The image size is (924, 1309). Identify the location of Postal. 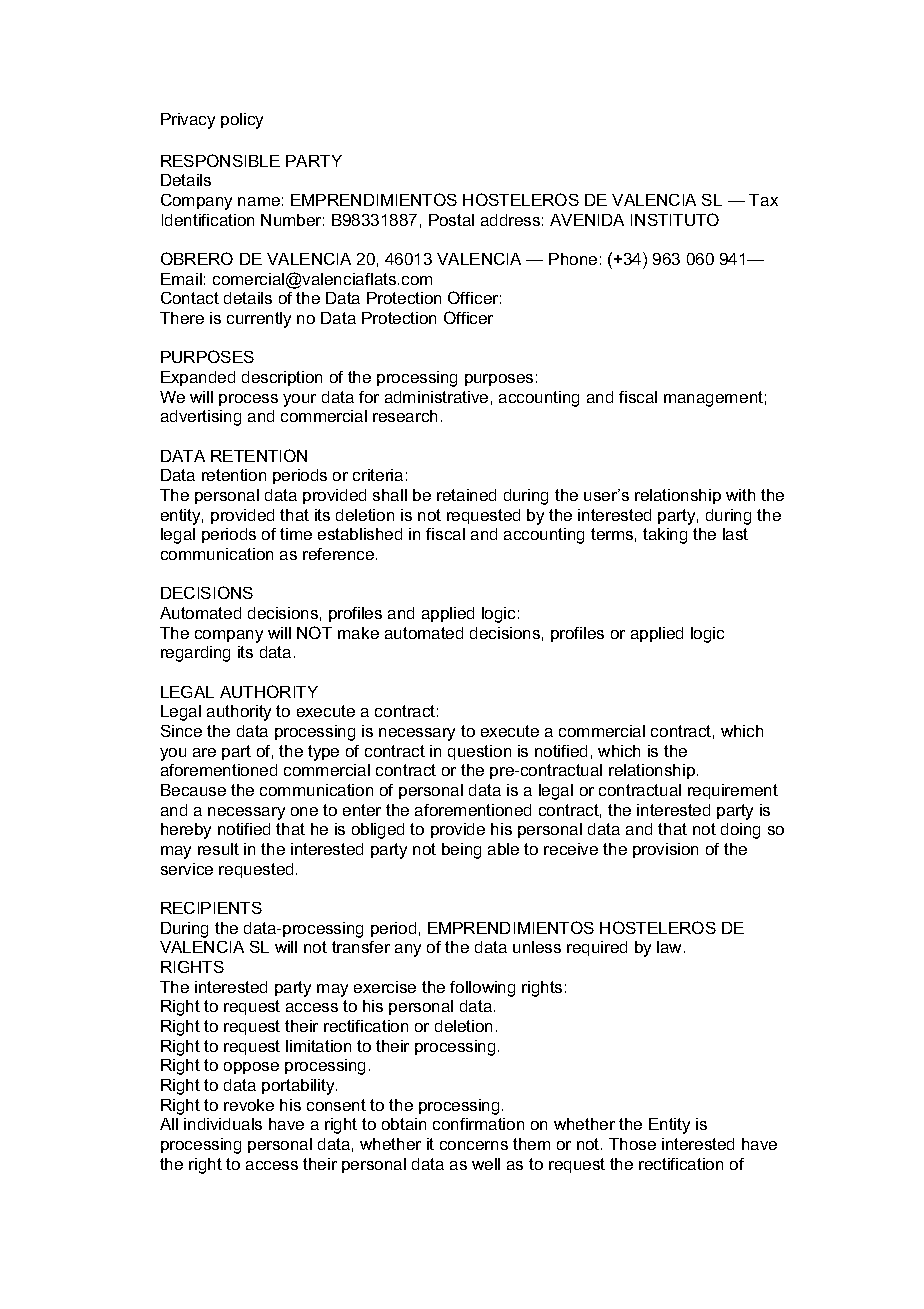
(451, 220).
